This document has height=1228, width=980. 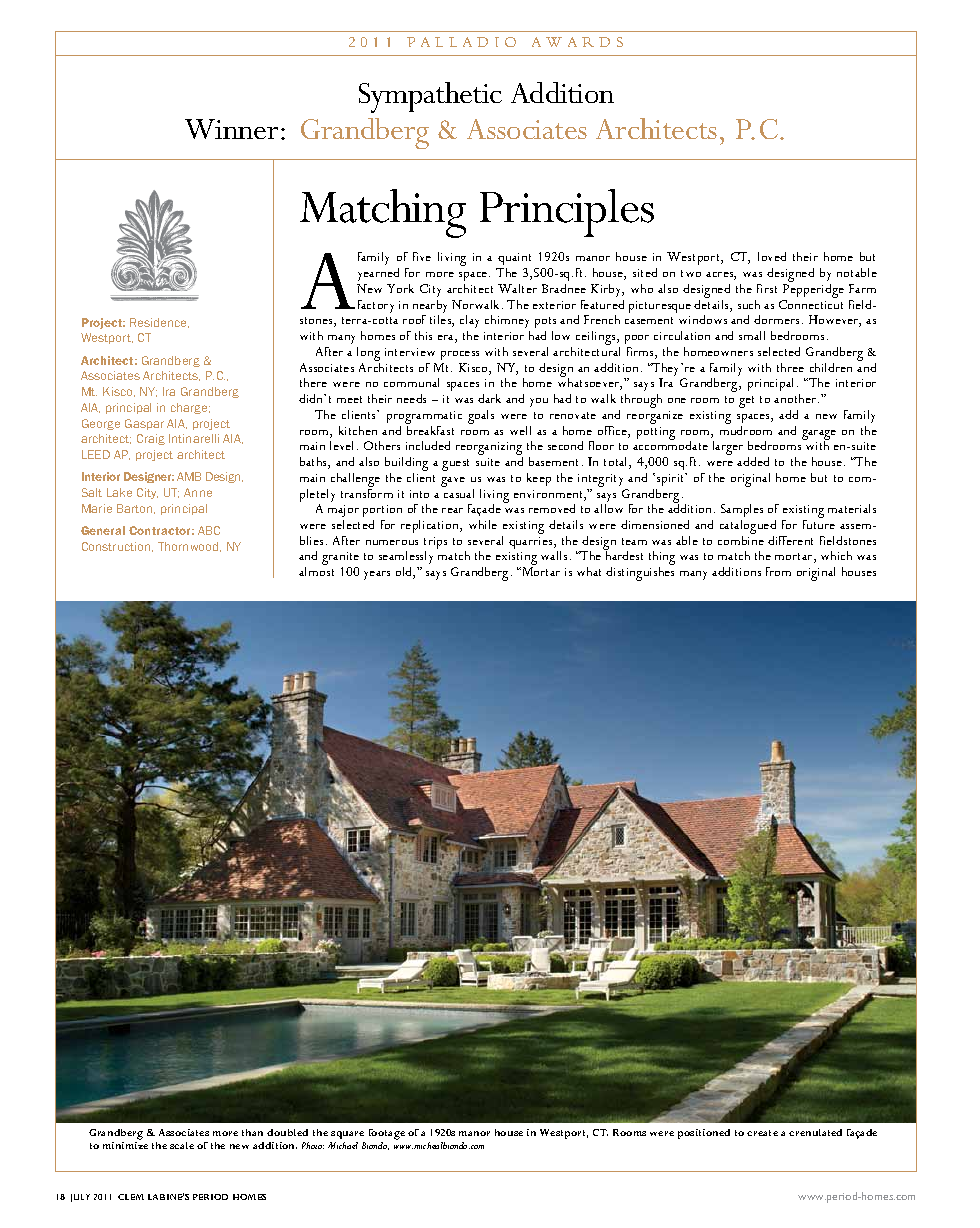 What do you see at coordinates (144, 424) in the document?
I see `Gaspar` at bounding box center [144, 424].
